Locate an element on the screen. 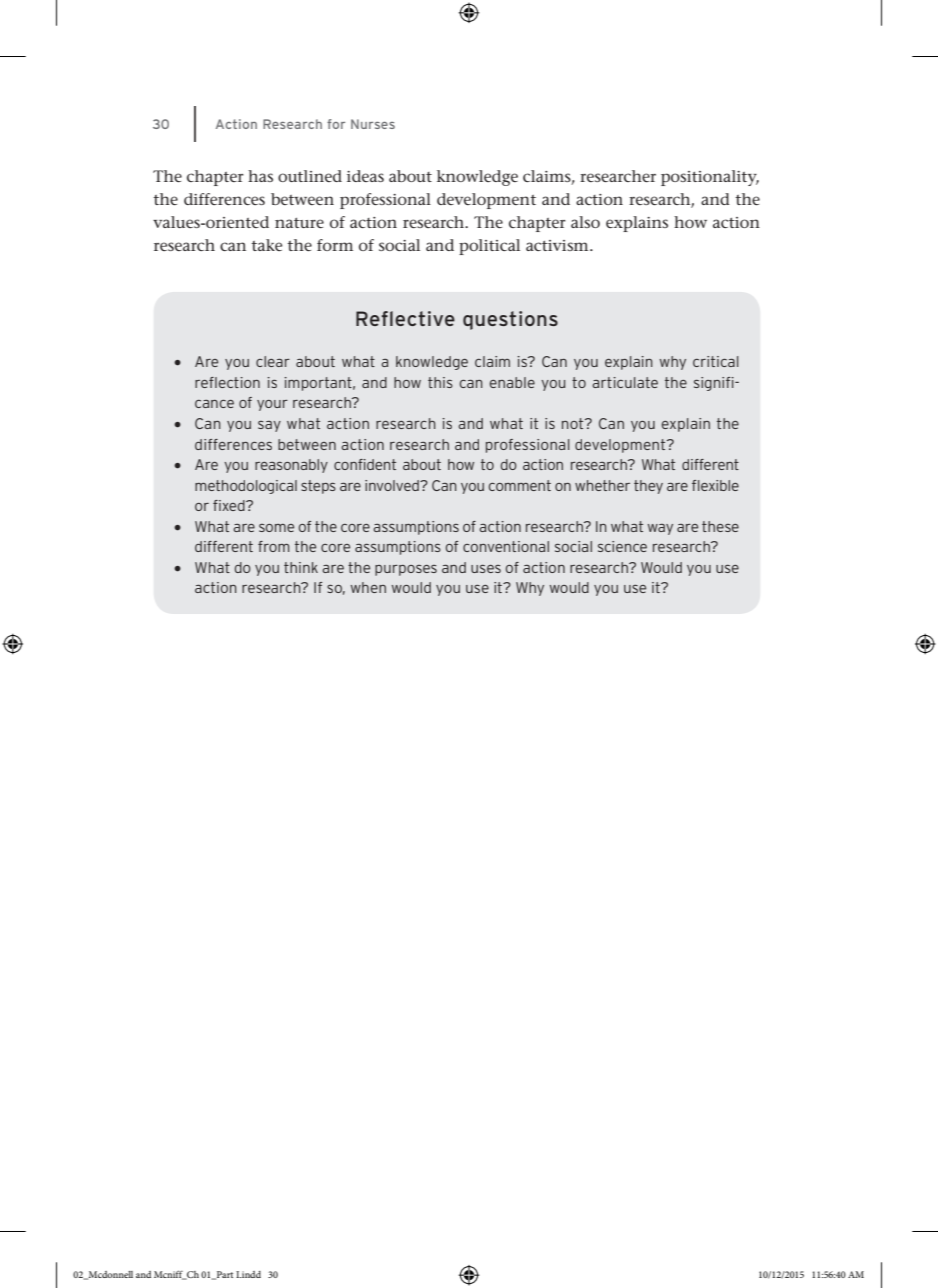 The image size is (938, 1288). Nurses is located at coordinates (373, 124).
